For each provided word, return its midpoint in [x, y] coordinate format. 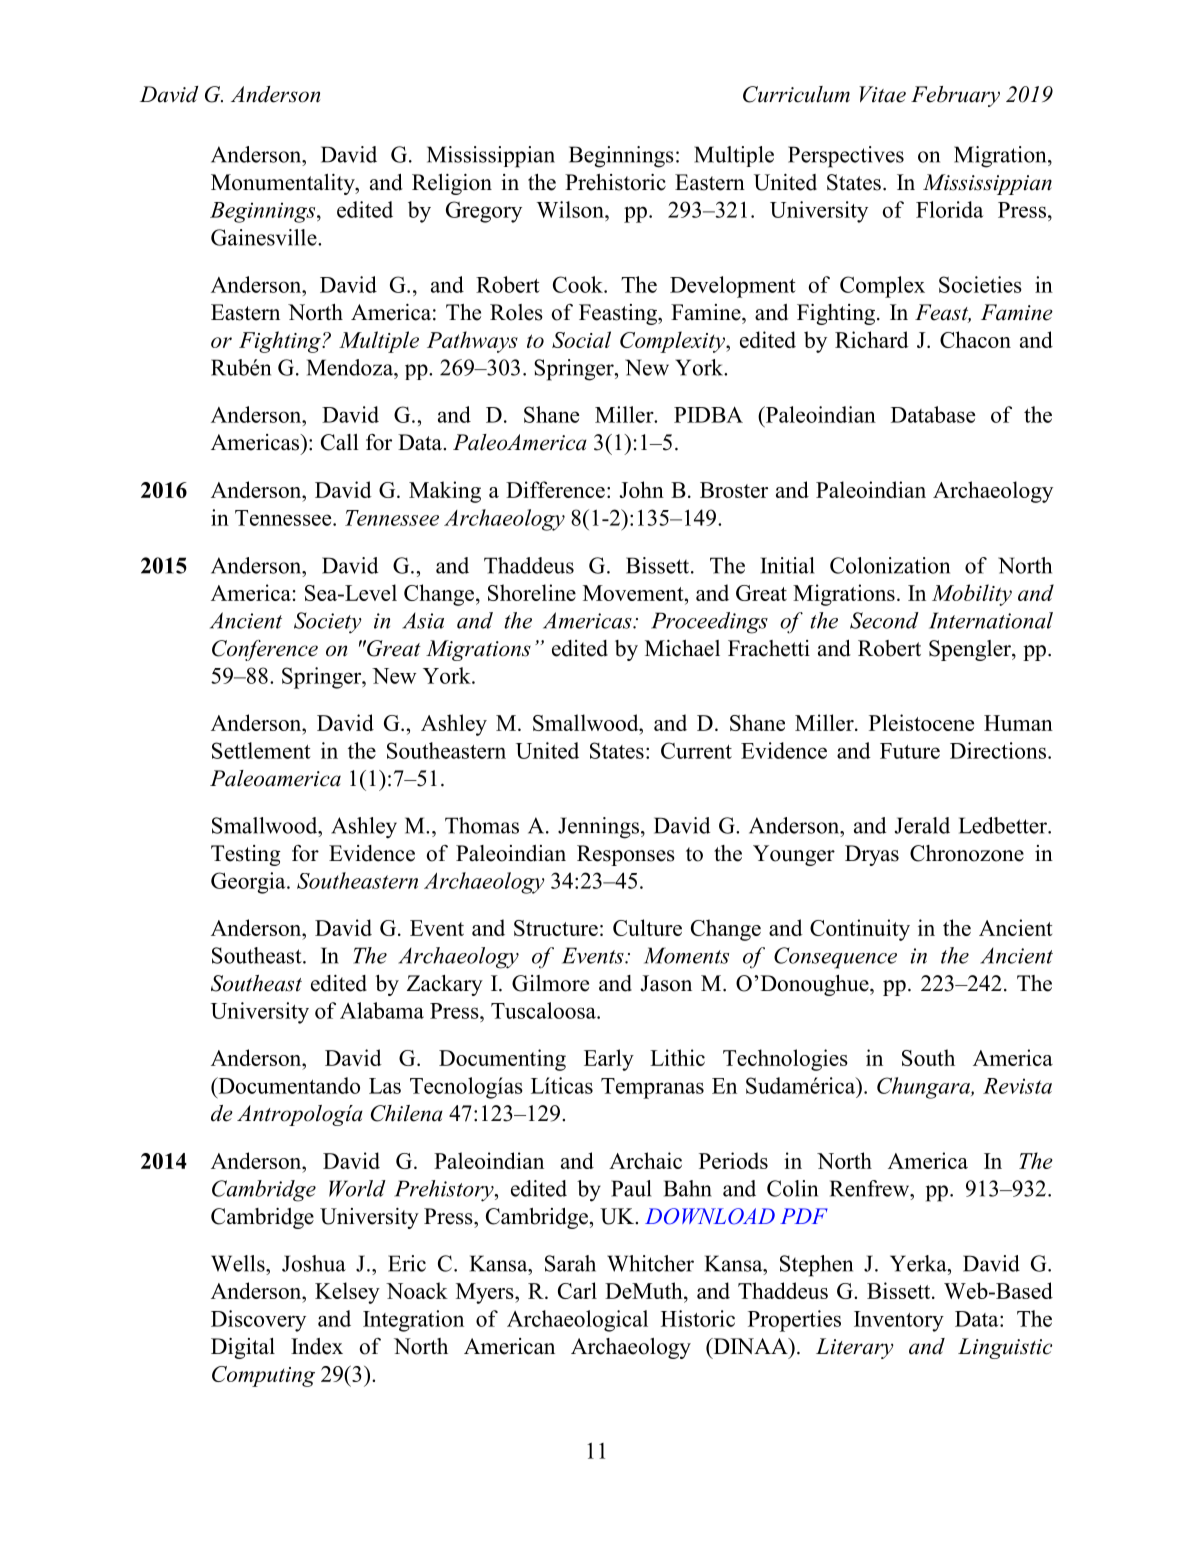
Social [581, 339]
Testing [246, 855]
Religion [452, 184]
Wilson [571, 209]
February [955, 96]
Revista [1017, 1086]
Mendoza [351, 367]
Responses [626, 855]
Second [884, 620]
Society [328, 622]
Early [609, 1060]
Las [385, 1086]
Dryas [872, 855]
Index [317, 1346]
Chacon [975, 339]
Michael [682, 648]
